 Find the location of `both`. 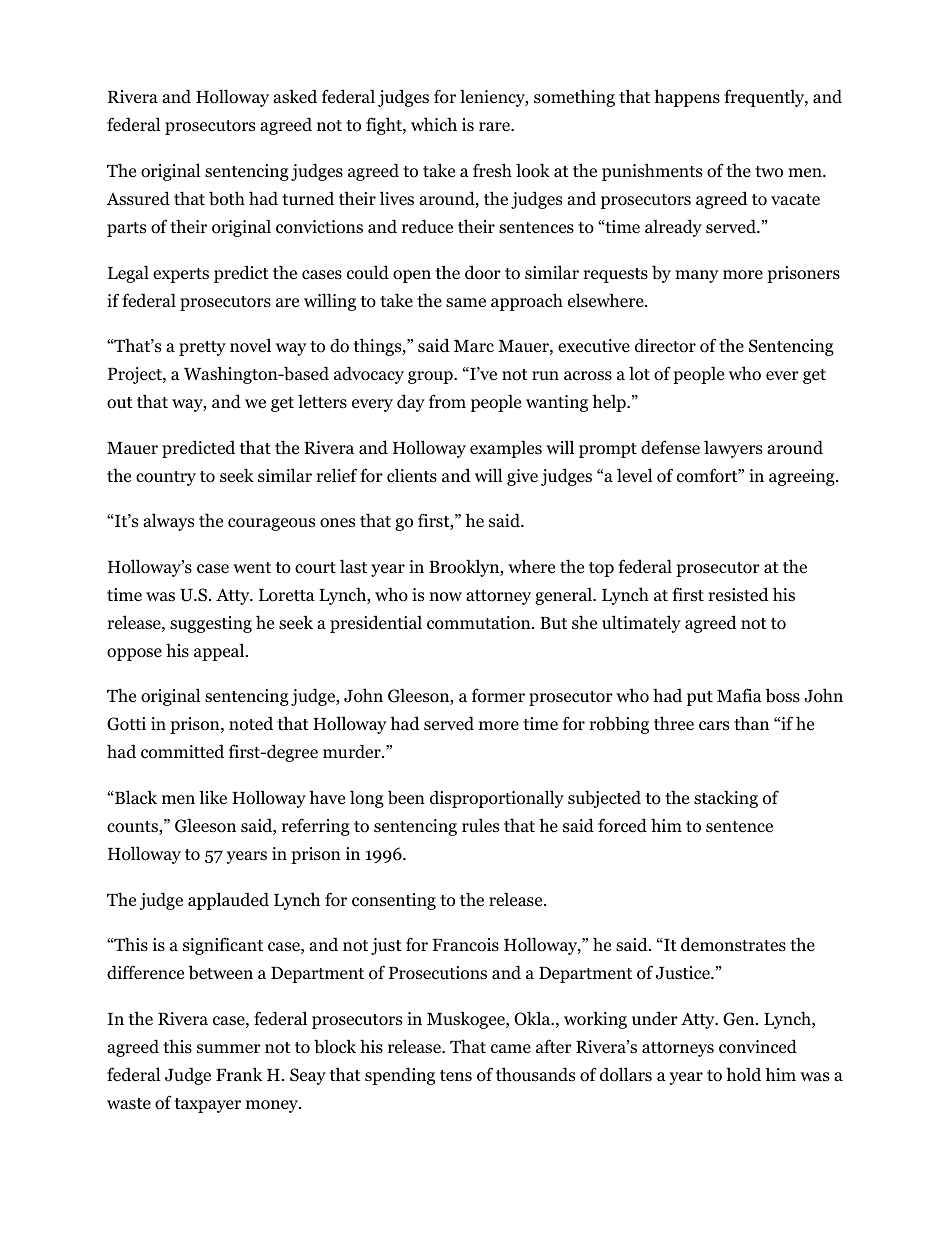

both is located at coordinates (227, 198).
